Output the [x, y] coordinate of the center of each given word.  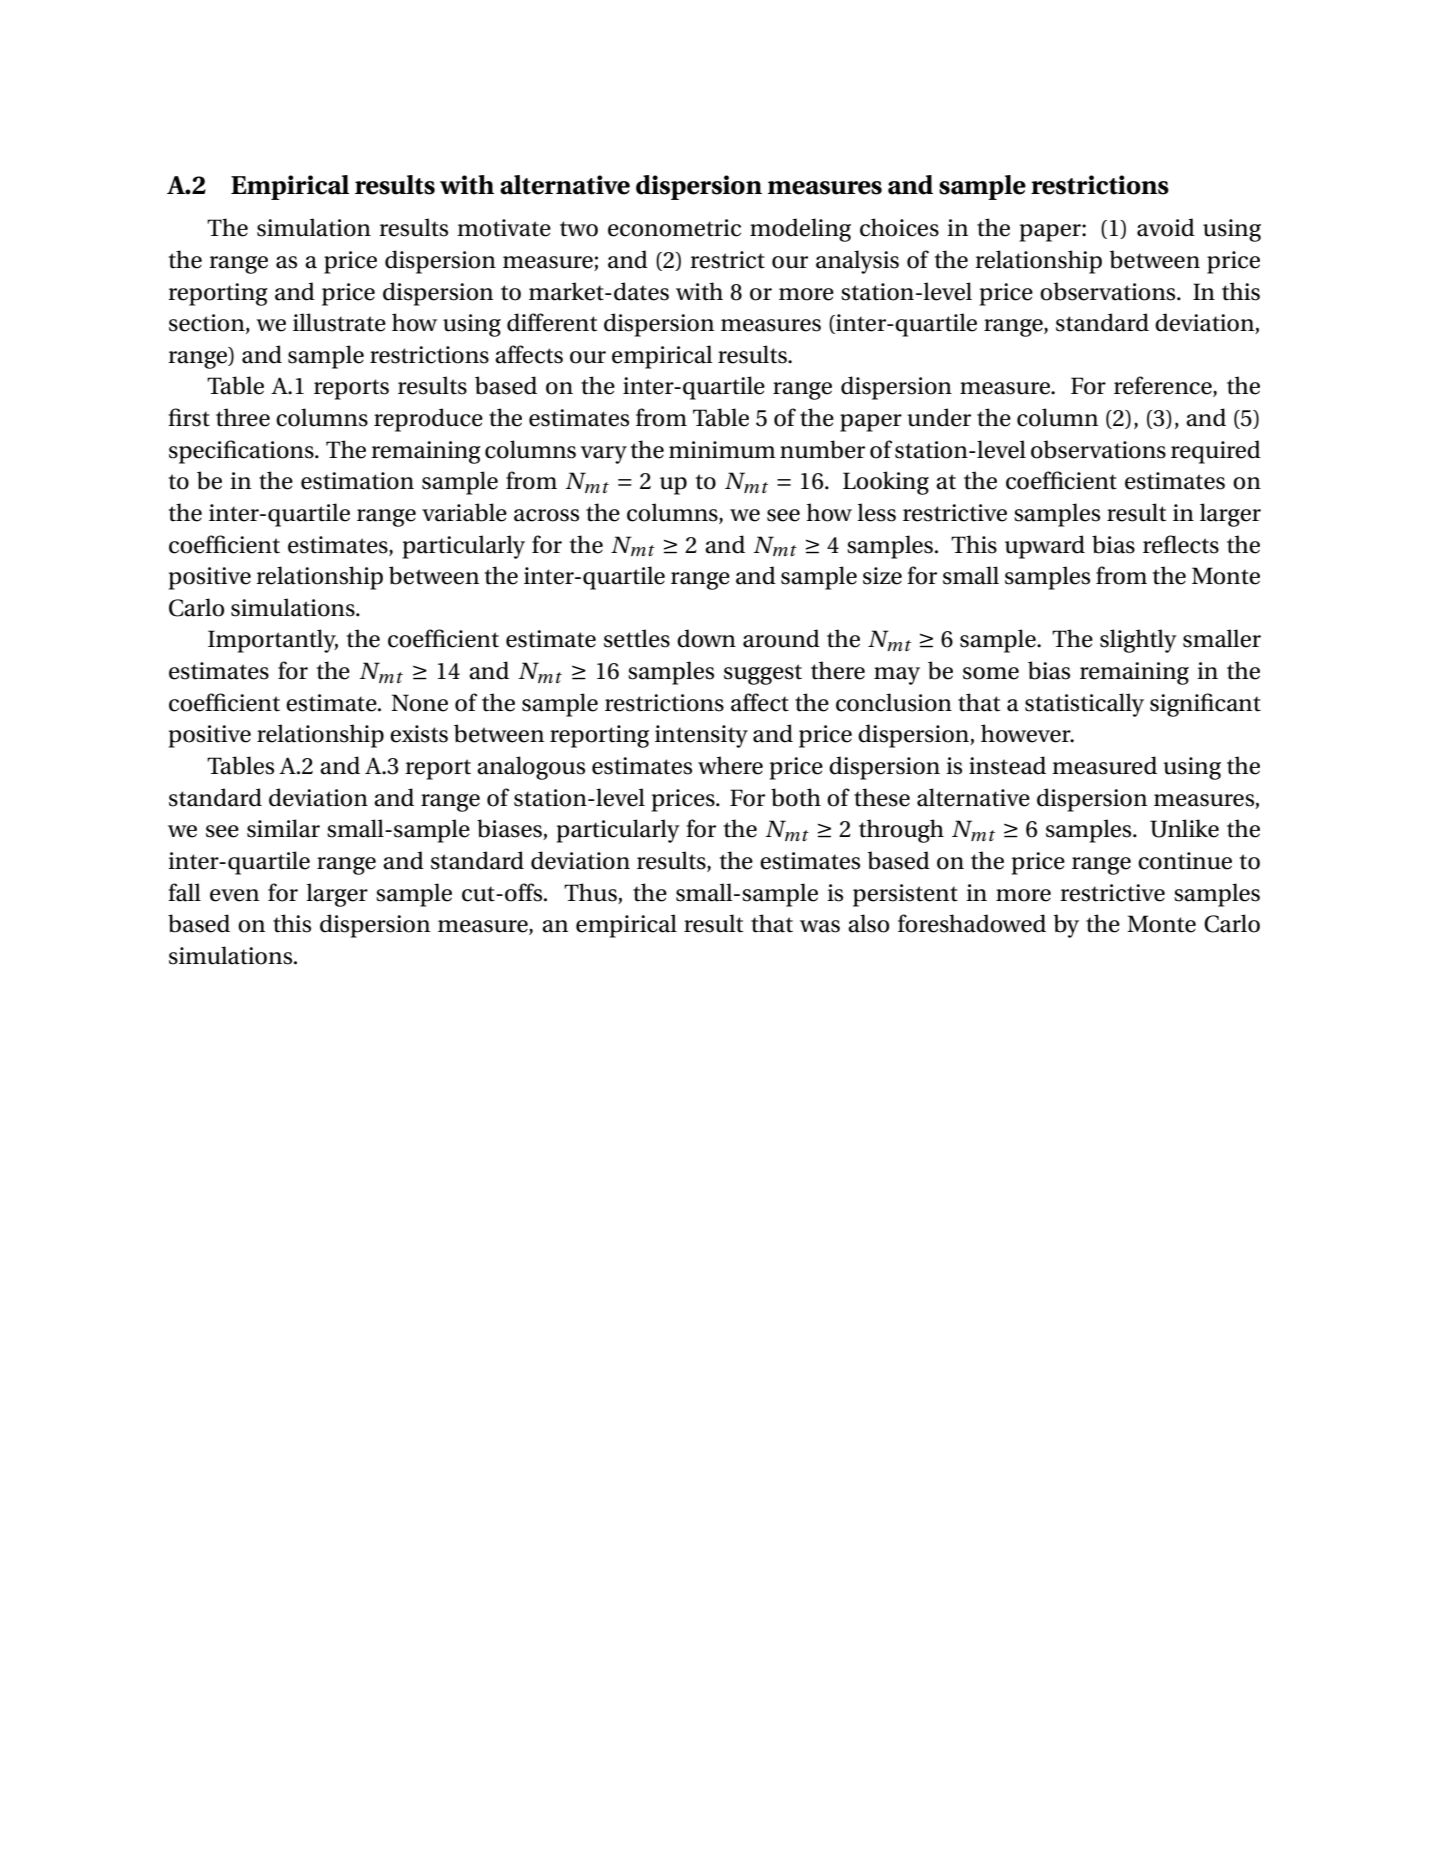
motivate [504, 228]
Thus [590, 892]
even [234, 895]
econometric [674, 228]
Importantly [273, 641]
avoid [1166, 227]
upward [1045, 547]
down [706, 638]
